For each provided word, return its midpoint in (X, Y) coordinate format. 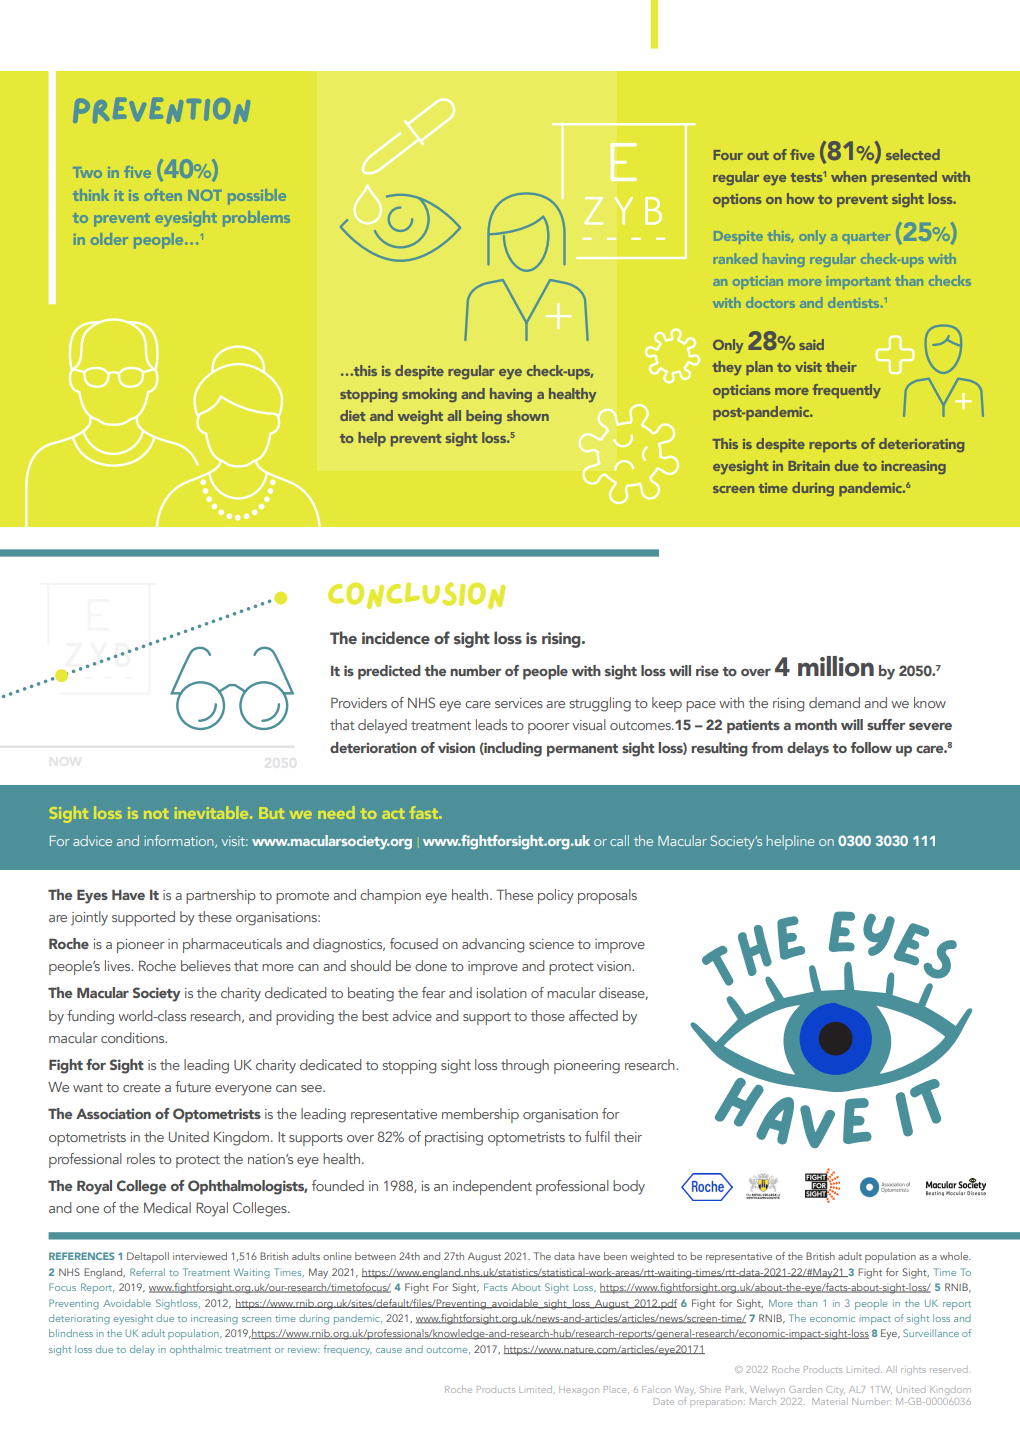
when (848, 176)
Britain (809, 466)
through (525, 1066)
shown (528, 415)
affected (593, 1015)
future (193, 1086)
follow (871, 747)
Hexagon (579, 1390)
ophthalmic (196, 1350)
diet (353, 415)
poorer (548, 728)
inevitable (212, 812)
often (164, 195)
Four (728, 155)
